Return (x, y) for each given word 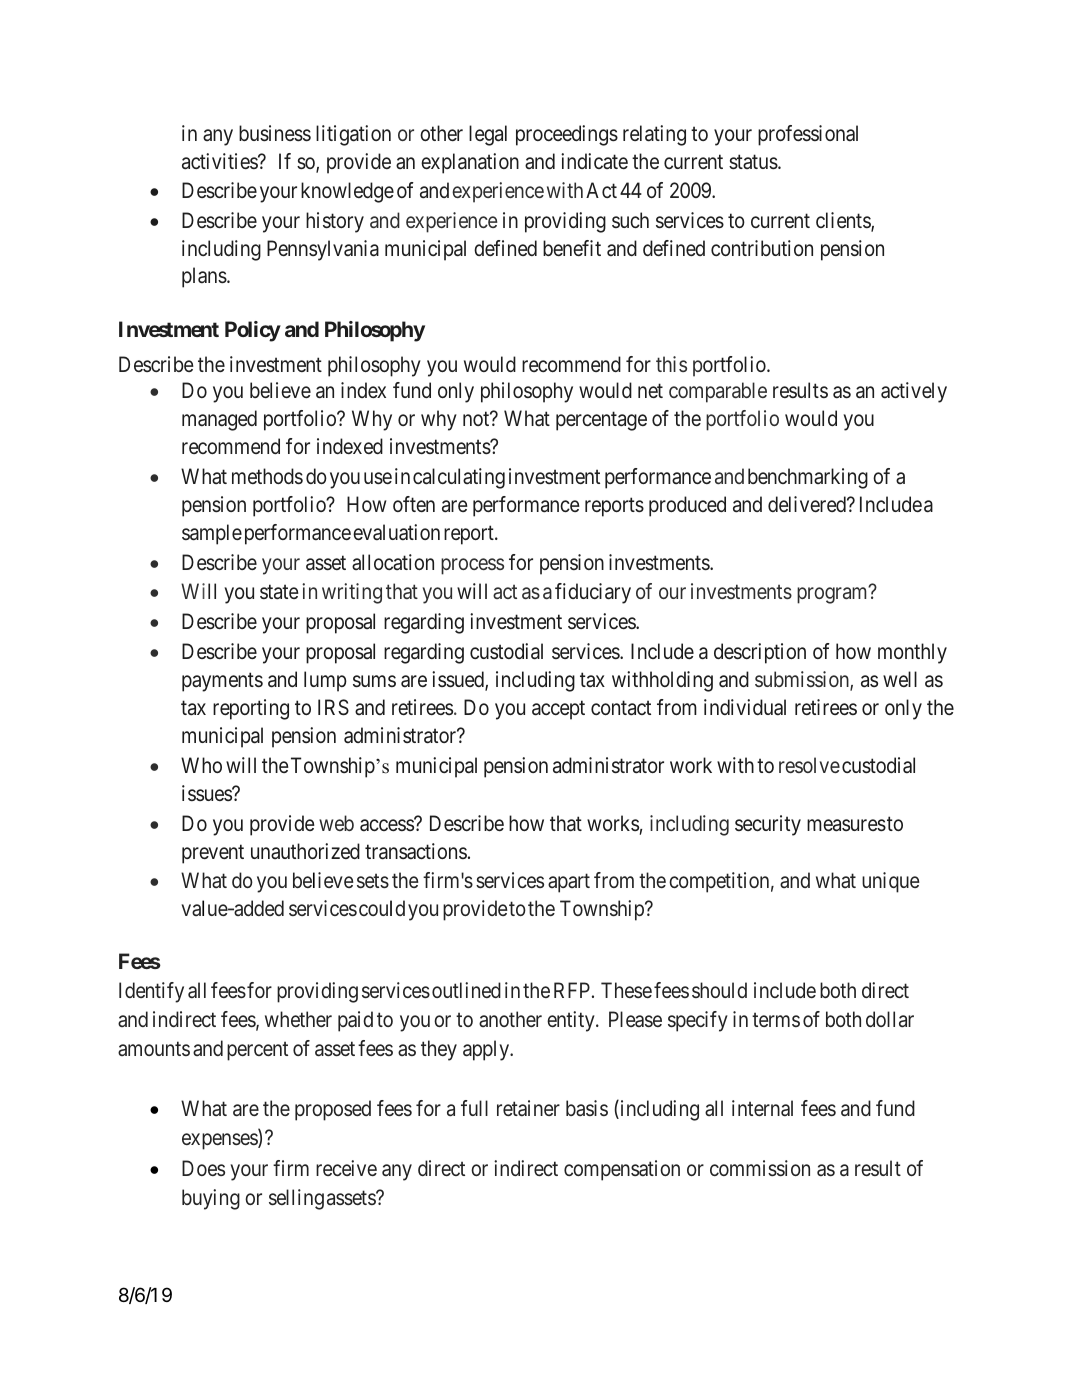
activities (220, 161)
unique (891, 882)
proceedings (567, 135)
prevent (213, 854)
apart (569, 883)
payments (222, 682)
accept (558, 710)
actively (914, 392)
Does (203, 1168)
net (650, 391)
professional (808, 135)
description (760, 653)
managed (219, 420)
